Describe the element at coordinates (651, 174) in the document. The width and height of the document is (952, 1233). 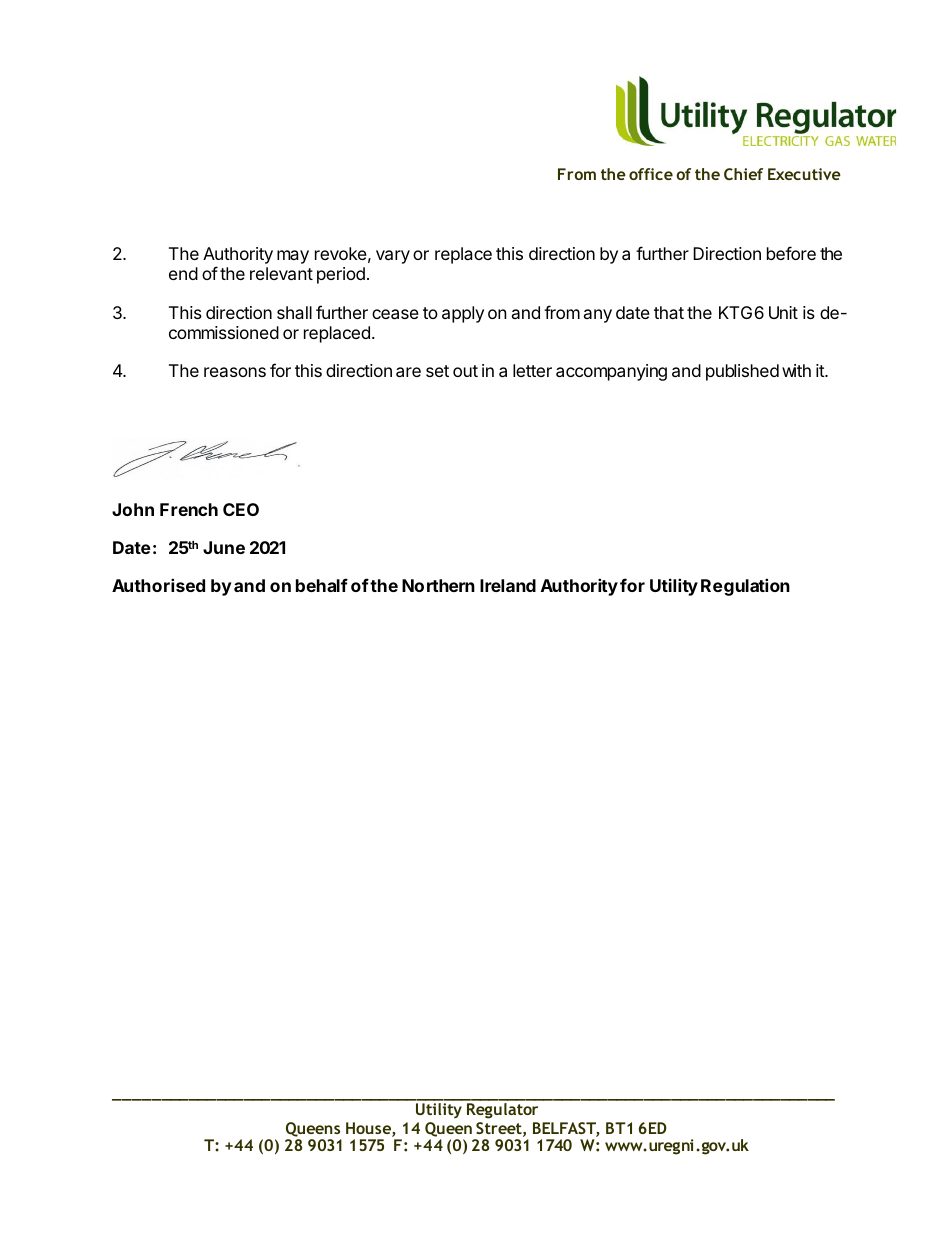
I see `office` at that location.
